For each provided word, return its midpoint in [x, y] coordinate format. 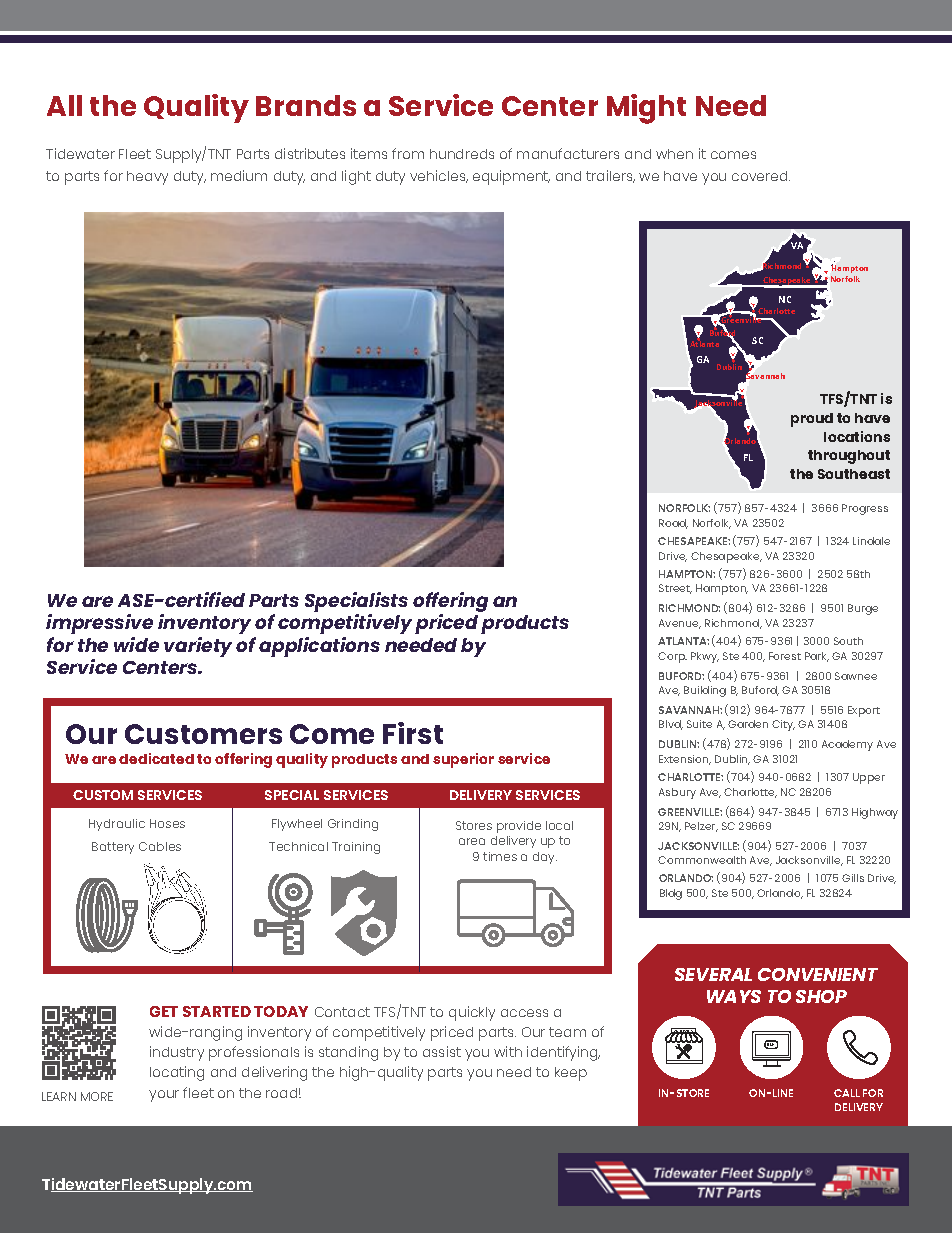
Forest [785, 656]
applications [319, 647]
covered [761, 176]
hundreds [462, 154]
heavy [147, 178]
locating [177, 1073]
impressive [99, 624]
